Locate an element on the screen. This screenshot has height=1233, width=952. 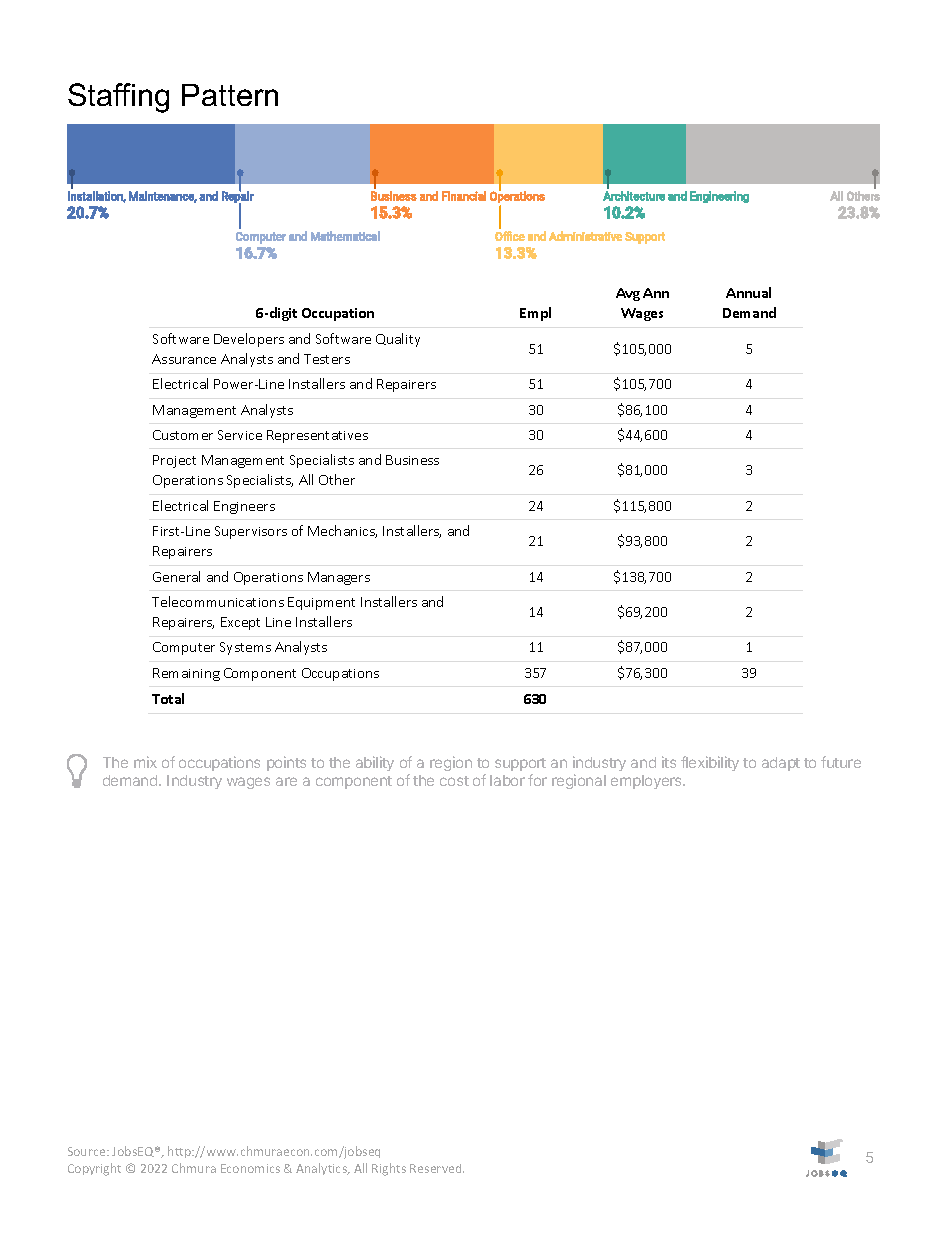
Avg is located at coordinates (628, 294).
